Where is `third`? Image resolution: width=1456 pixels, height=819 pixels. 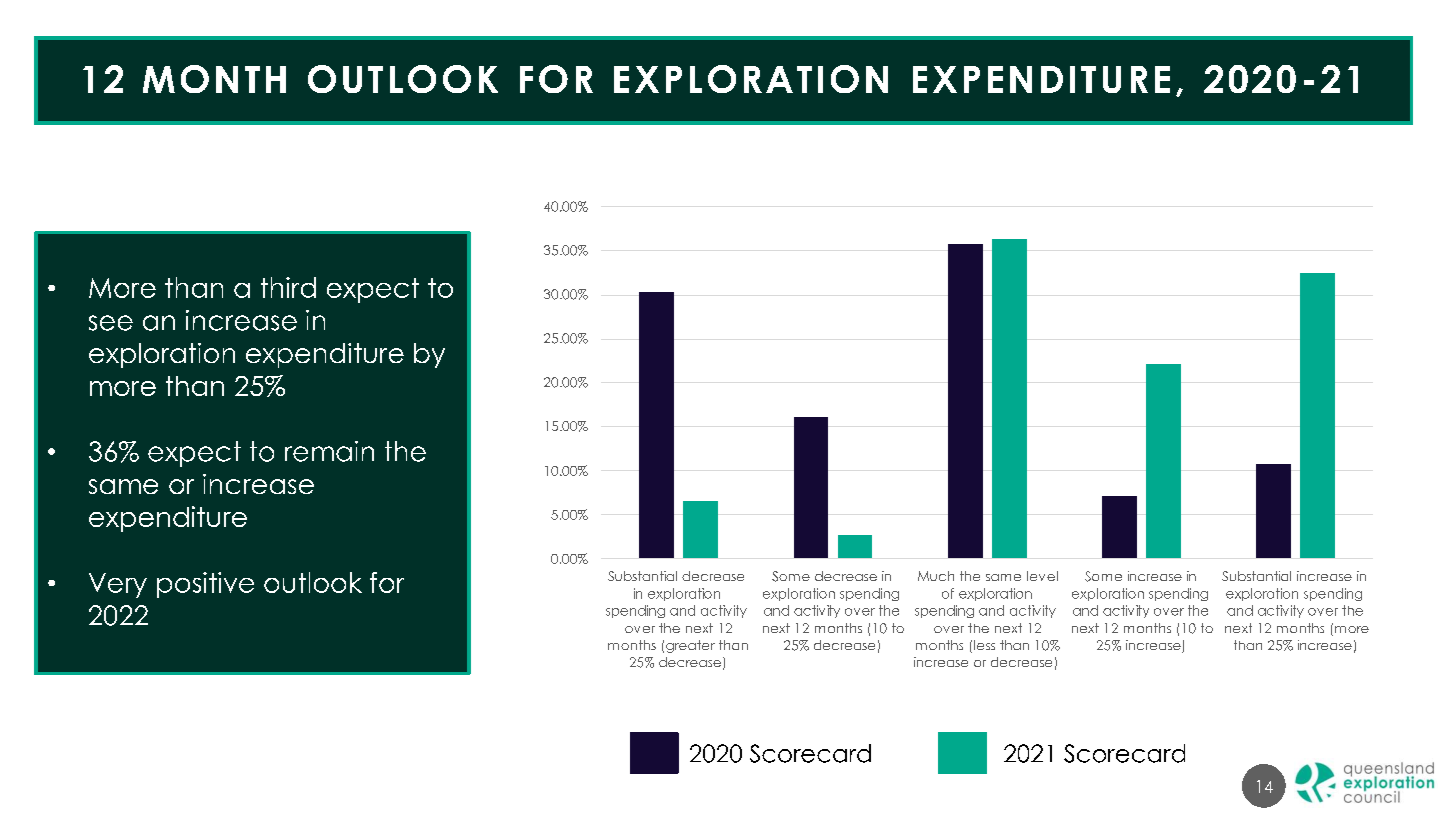 third is located at coordinates (288, 287).
